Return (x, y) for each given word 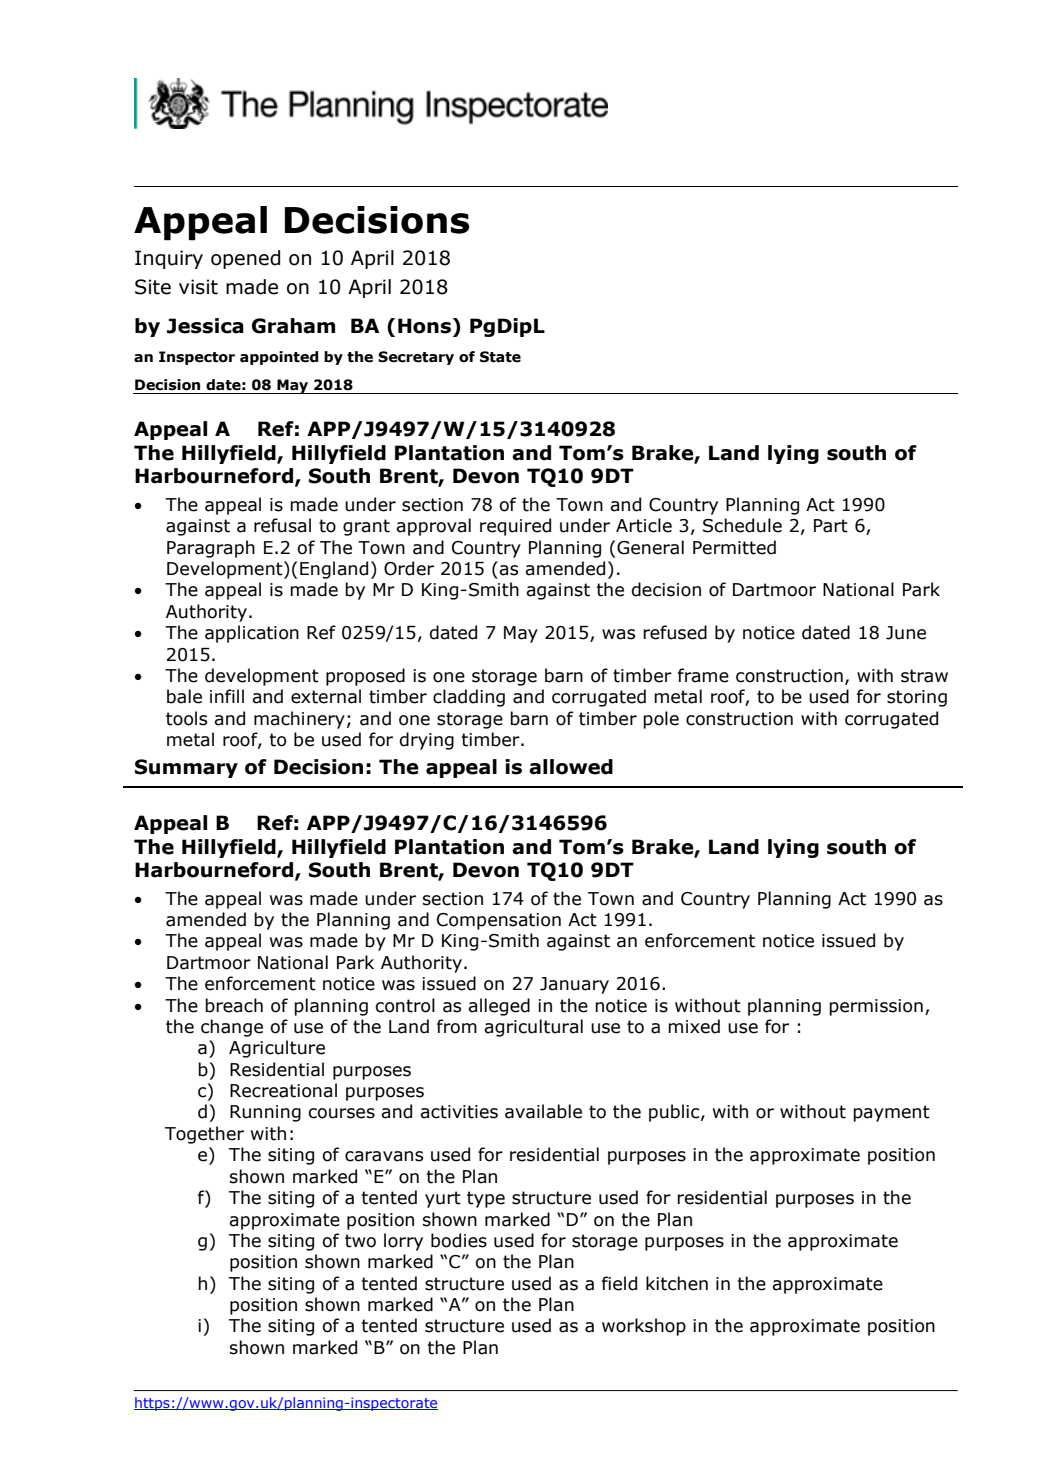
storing (917, 698)
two (360, 1241)
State (500, 357)
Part (831, 526)
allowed (571, 767)
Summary (186, 768)
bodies (459, 1240)
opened (245, 259)
